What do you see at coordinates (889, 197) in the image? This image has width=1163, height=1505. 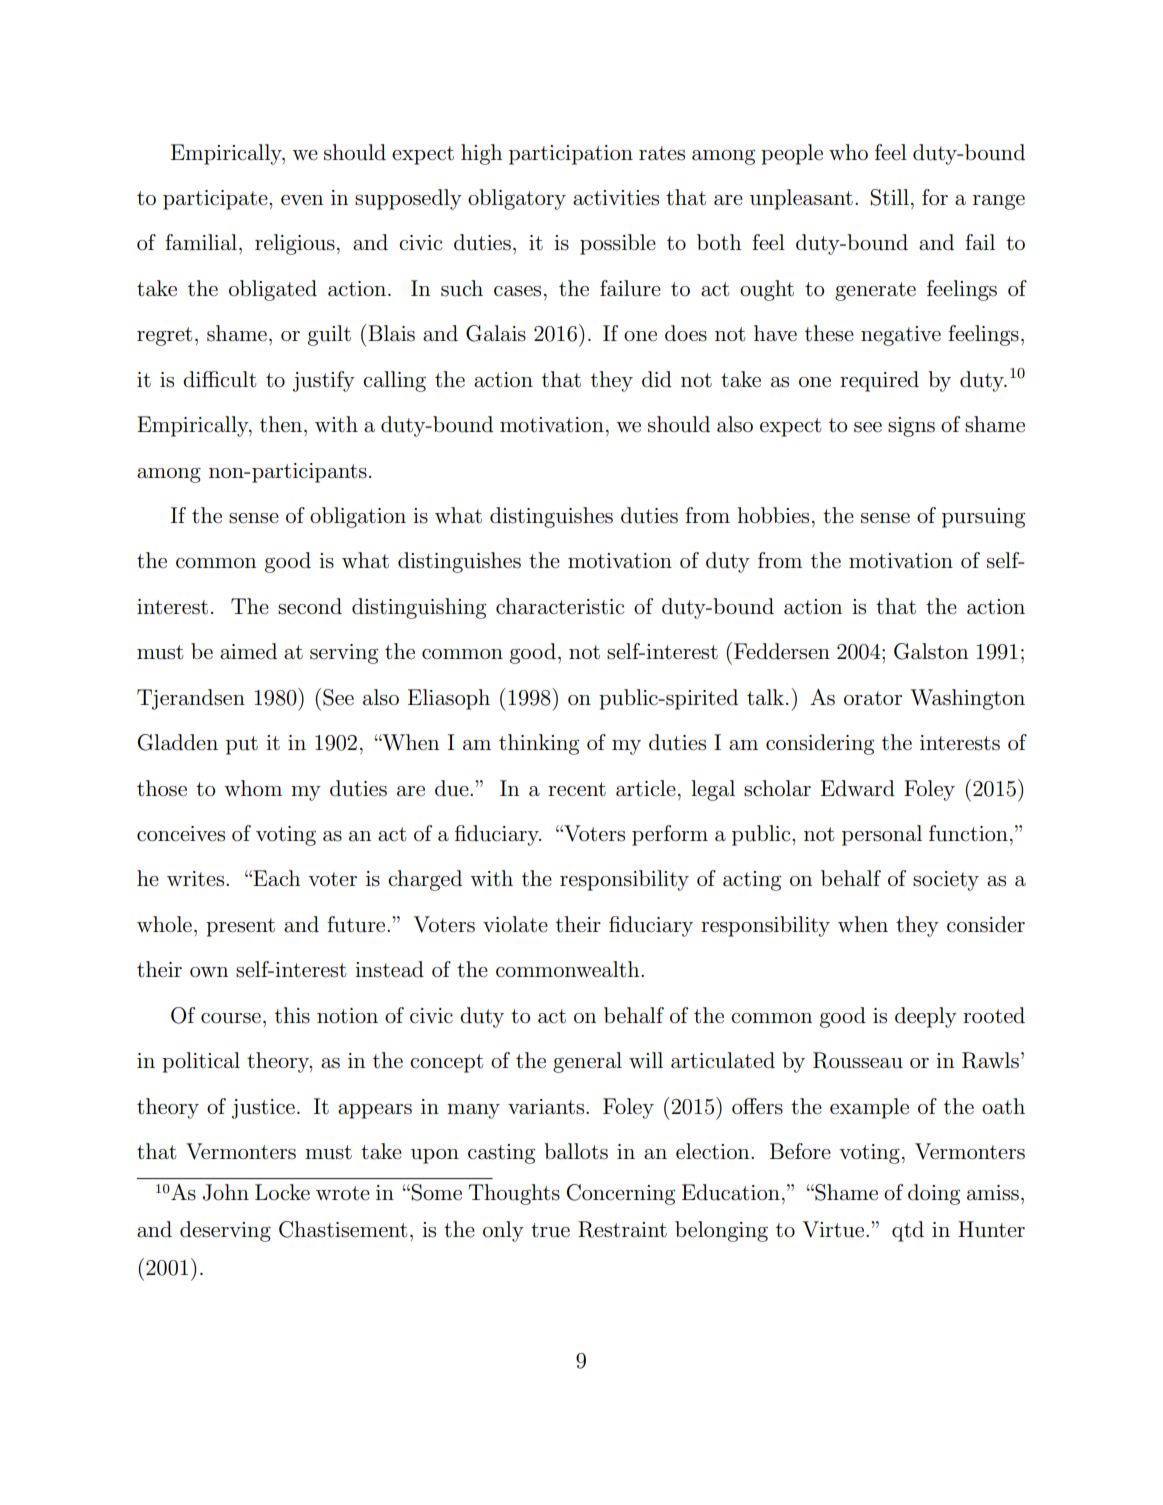 I see `Still` at bounding box center [889, 197].
